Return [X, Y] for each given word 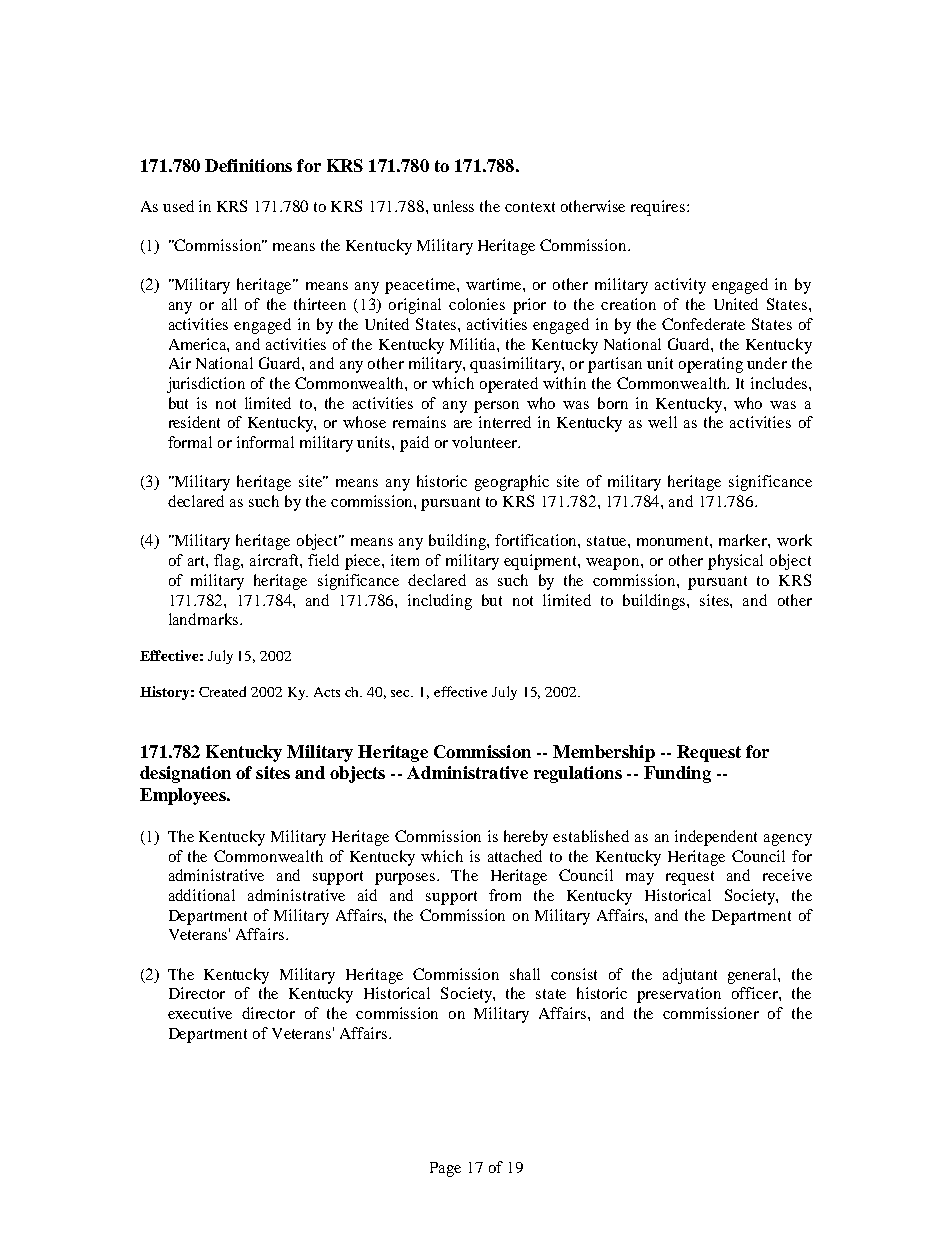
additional [202, 895]
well [662, 422]
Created [222, 691]
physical [735, 562]
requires [659, 208]
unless [453, 206]
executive [200, 1013]
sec [402, 693]
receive [787, 875]
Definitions [248, 165]
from [505, 895]
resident [194, 422]
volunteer [485, 442]
